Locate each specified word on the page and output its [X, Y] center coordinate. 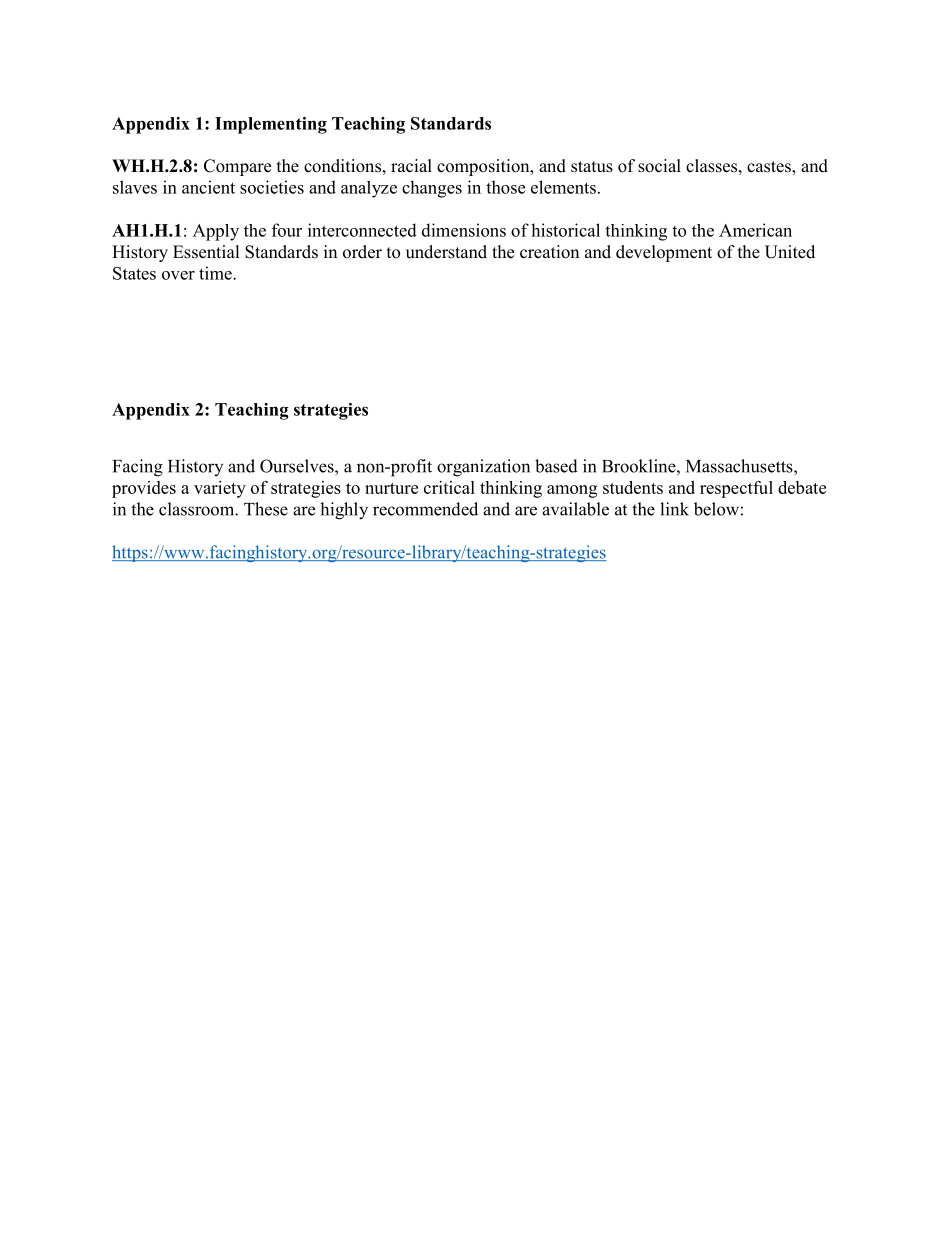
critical [449, 487]
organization [483, 468]
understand [446, 252]
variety [220, 489]
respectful [736, 489]
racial [411, 166]
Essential [206, 252]
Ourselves [298, 466]
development [664, 253]
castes [770, 168]
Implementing [271, 125]
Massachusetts [740, 466]
